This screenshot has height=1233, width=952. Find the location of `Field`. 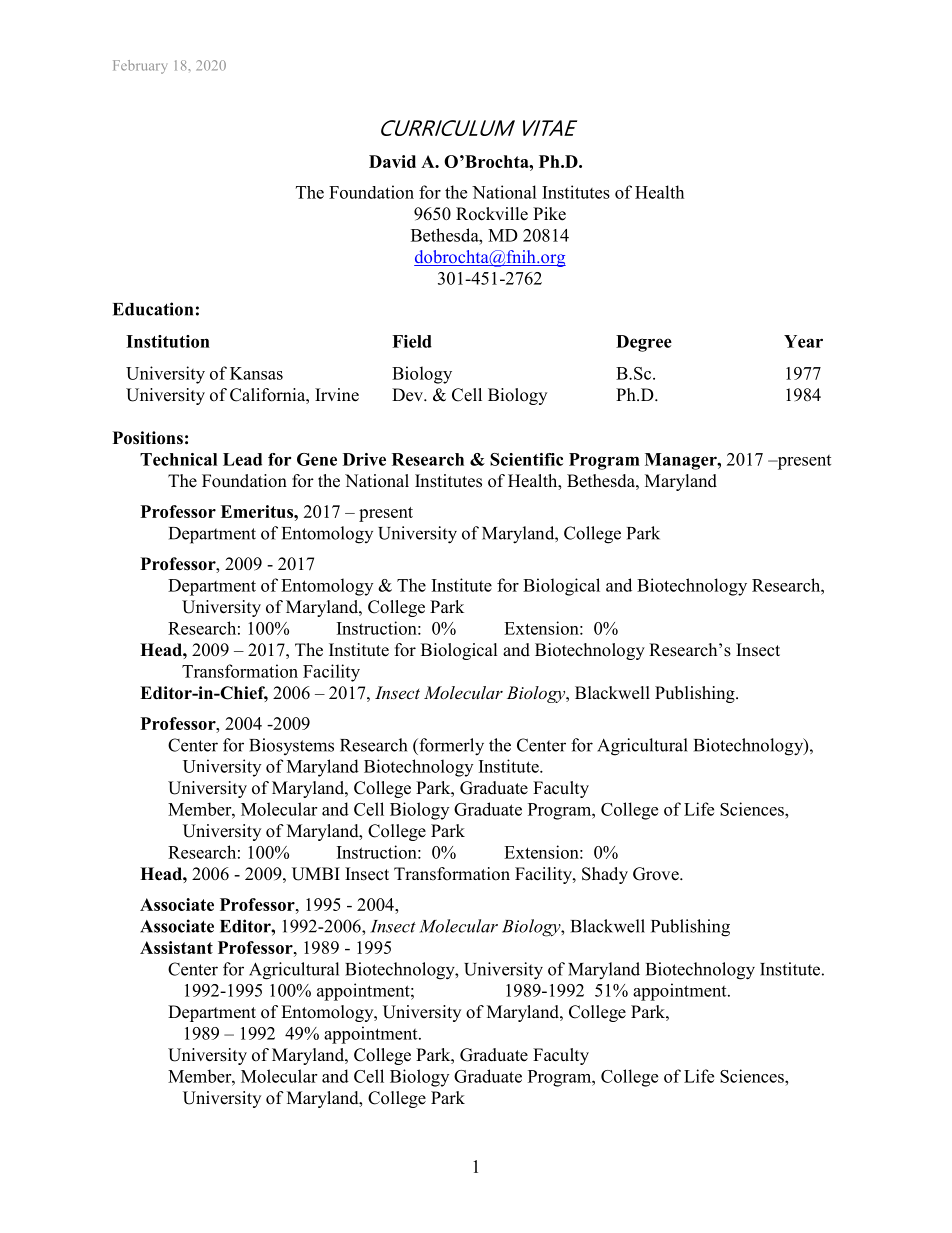

Field is located at coordinates (412, 341).
